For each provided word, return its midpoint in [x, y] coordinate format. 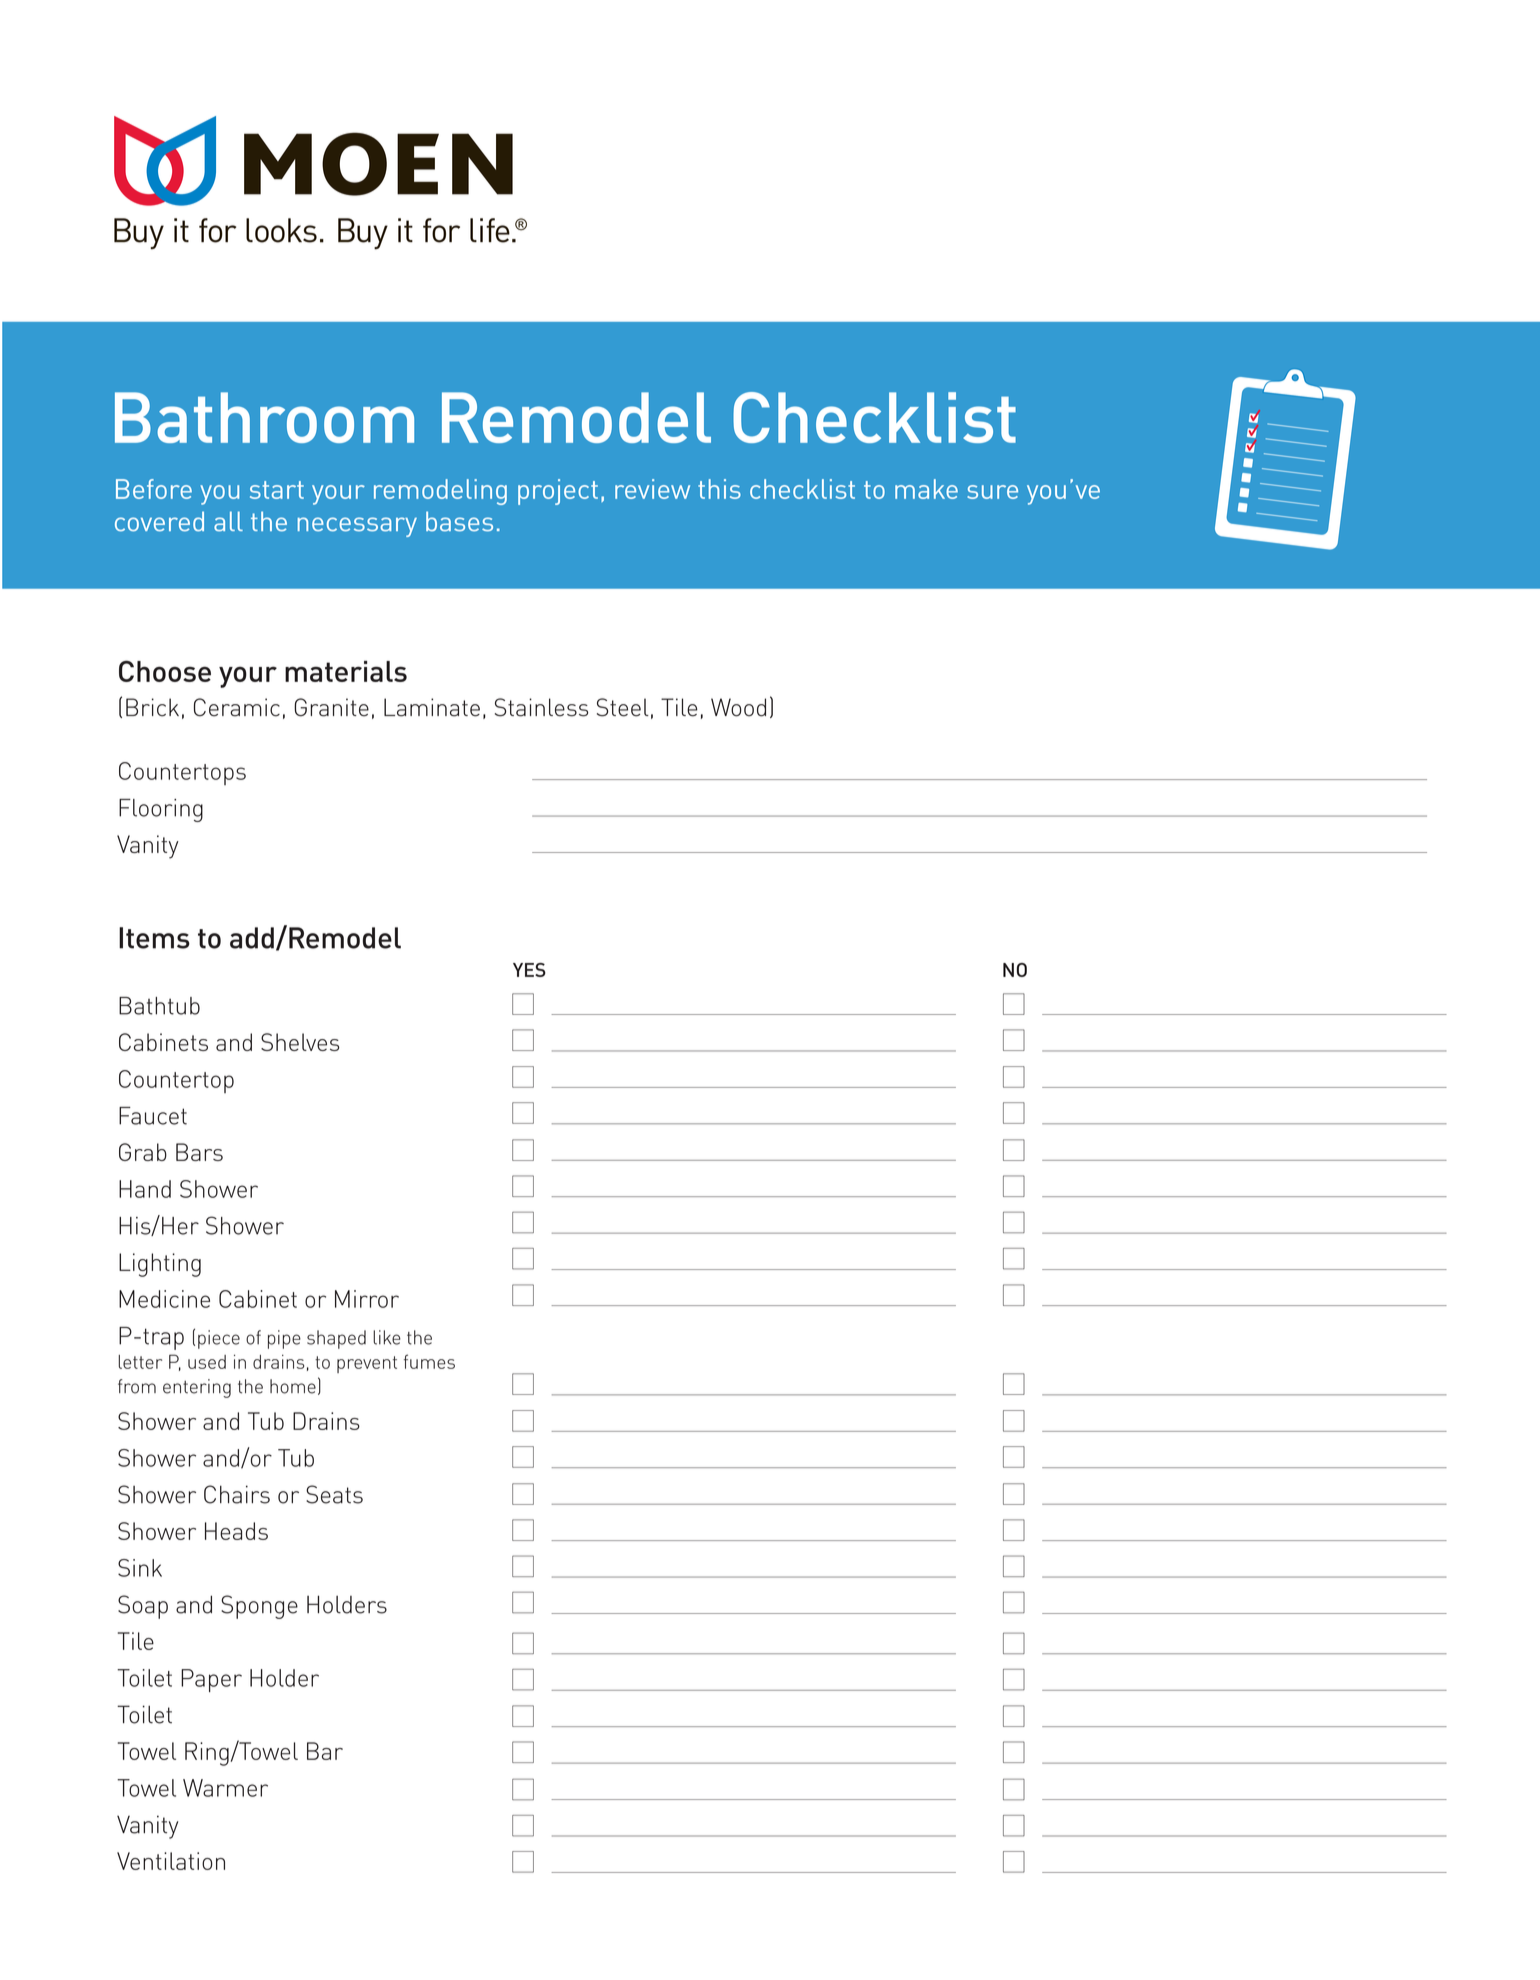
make [926, 489]
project [558, 492]
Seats [334, 1494]
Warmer [225, 1788]
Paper [211, 1680]
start [277, 490]
